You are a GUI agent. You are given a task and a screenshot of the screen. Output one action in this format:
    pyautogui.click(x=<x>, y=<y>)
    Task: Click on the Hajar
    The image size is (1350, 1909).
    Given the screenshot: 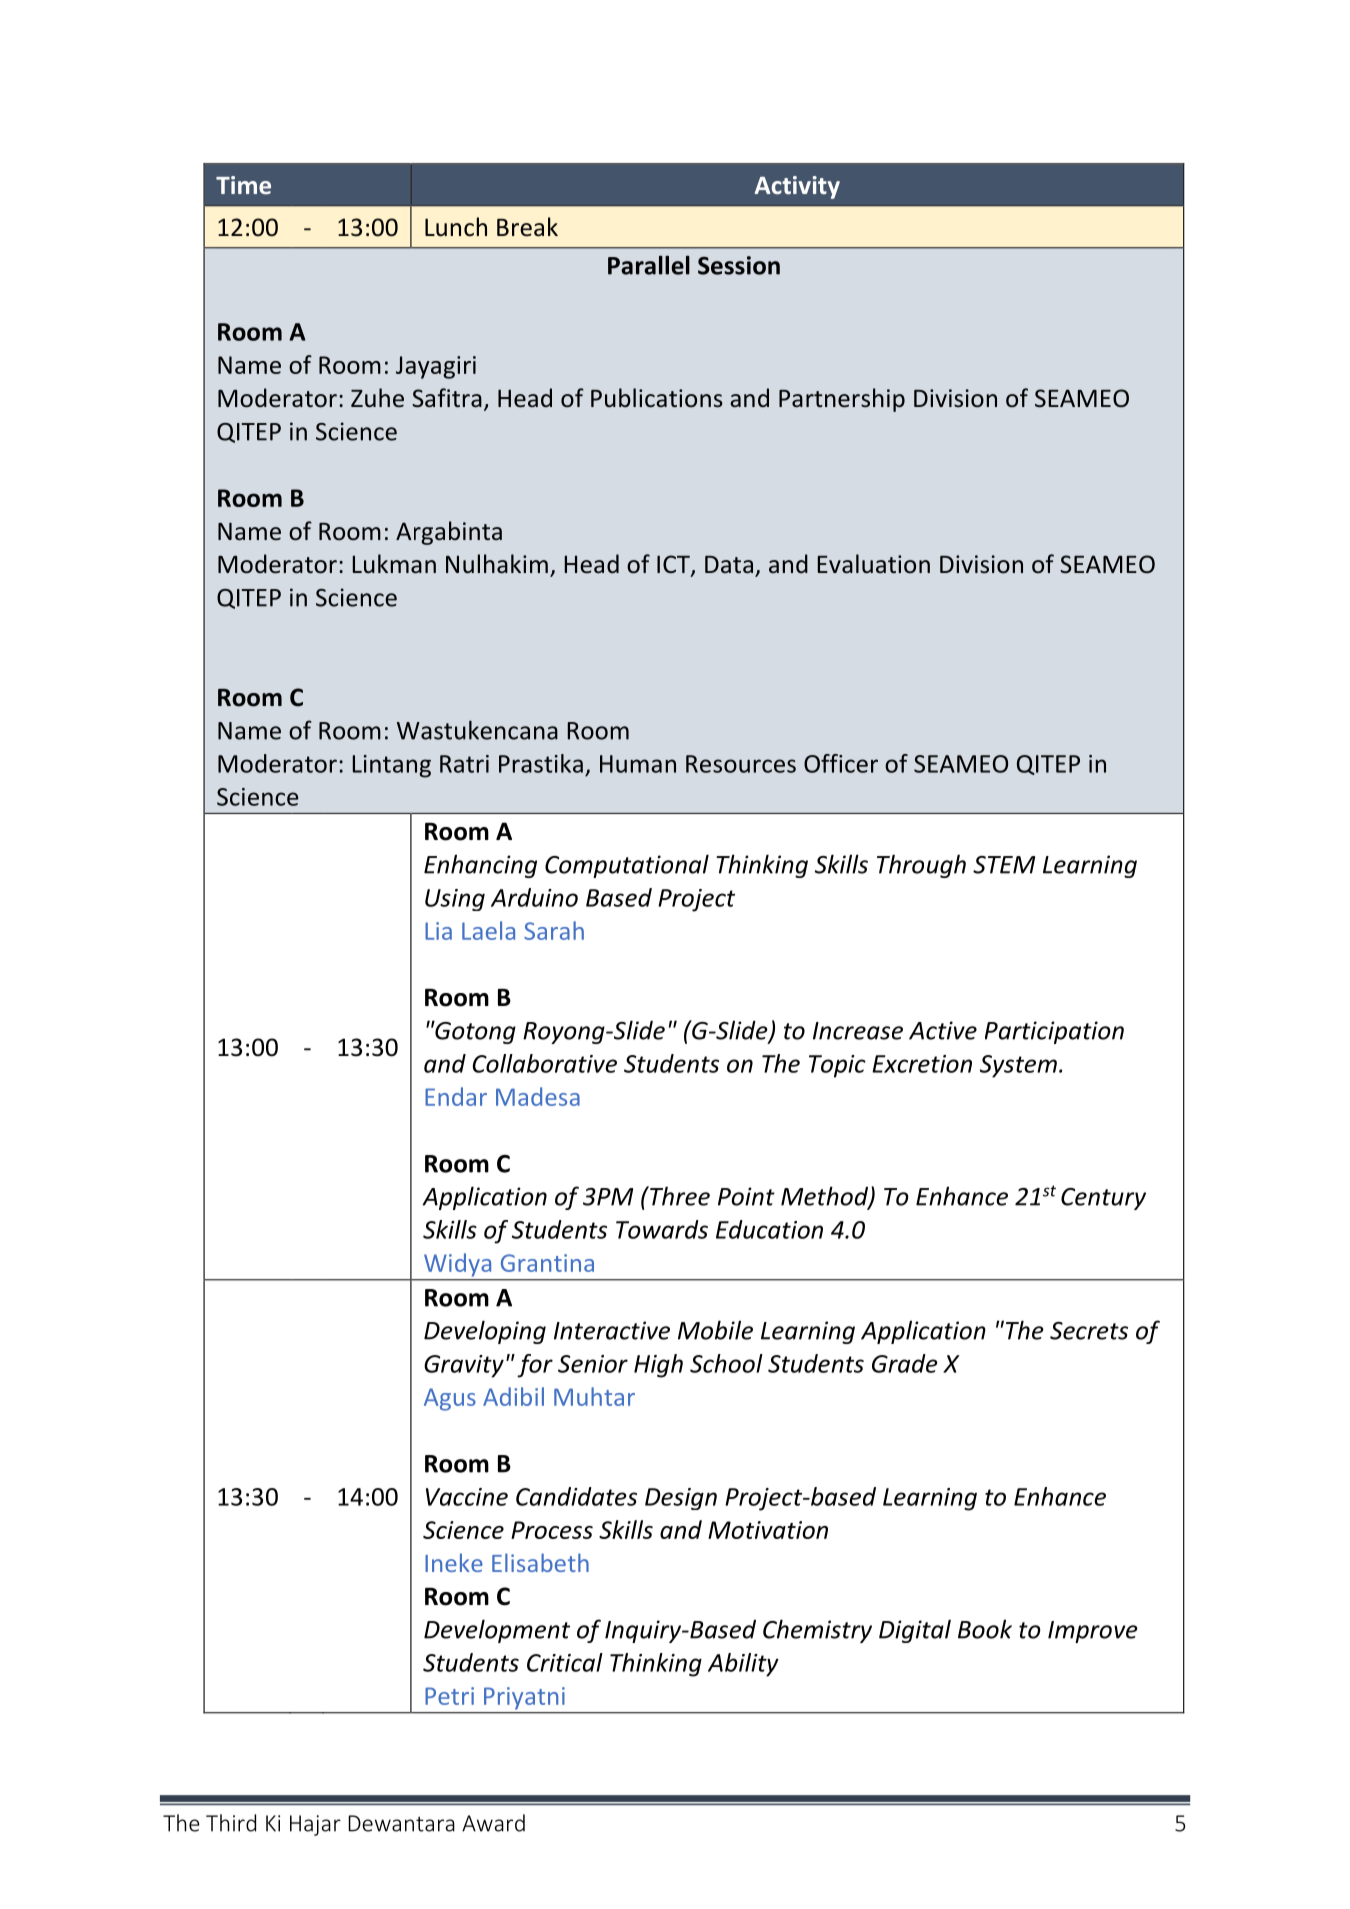 What is the action you would take?
    pyautogui.click(x=315, y=1825)
